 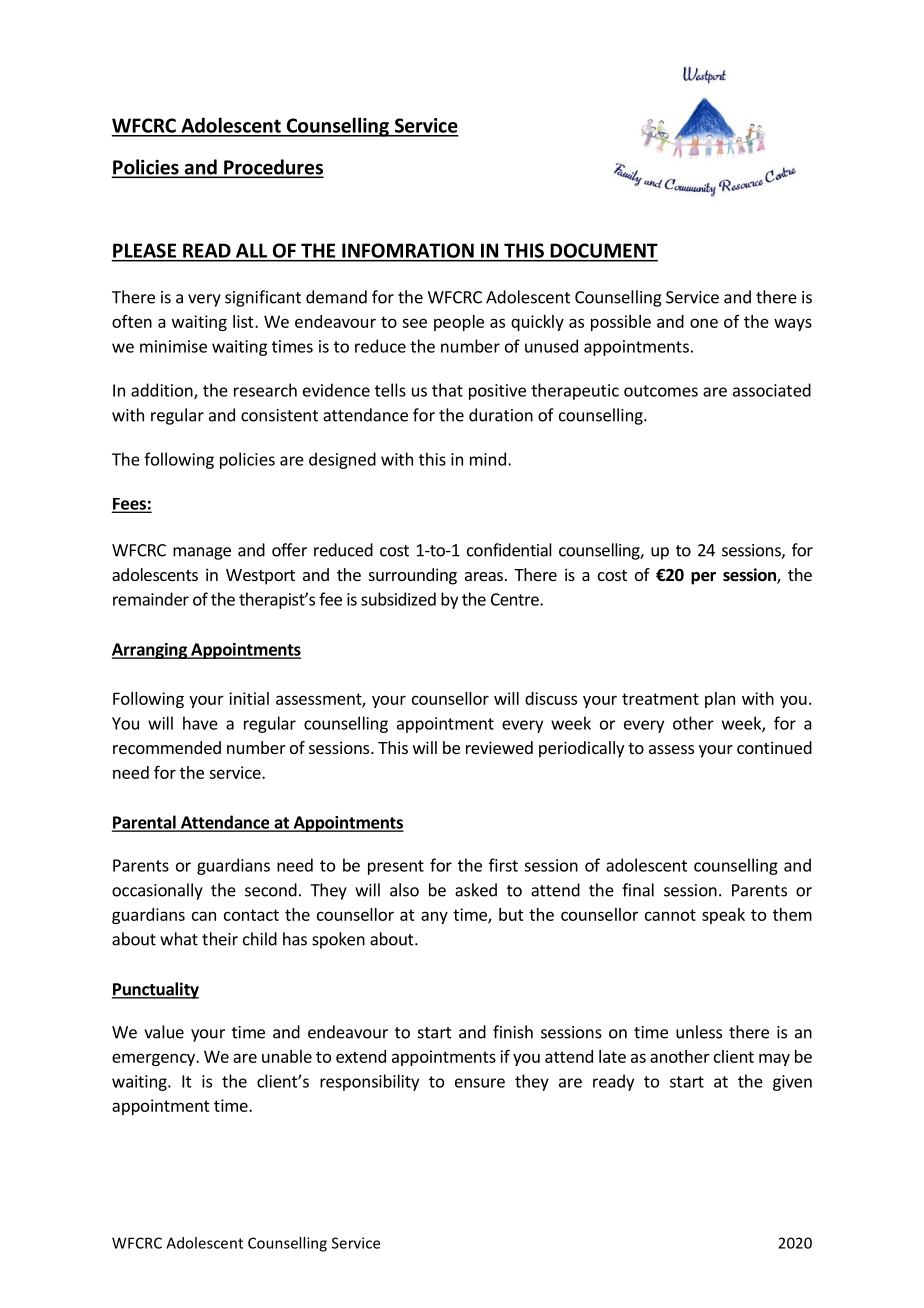 I want to click on one, so click(x=704, y=323).
